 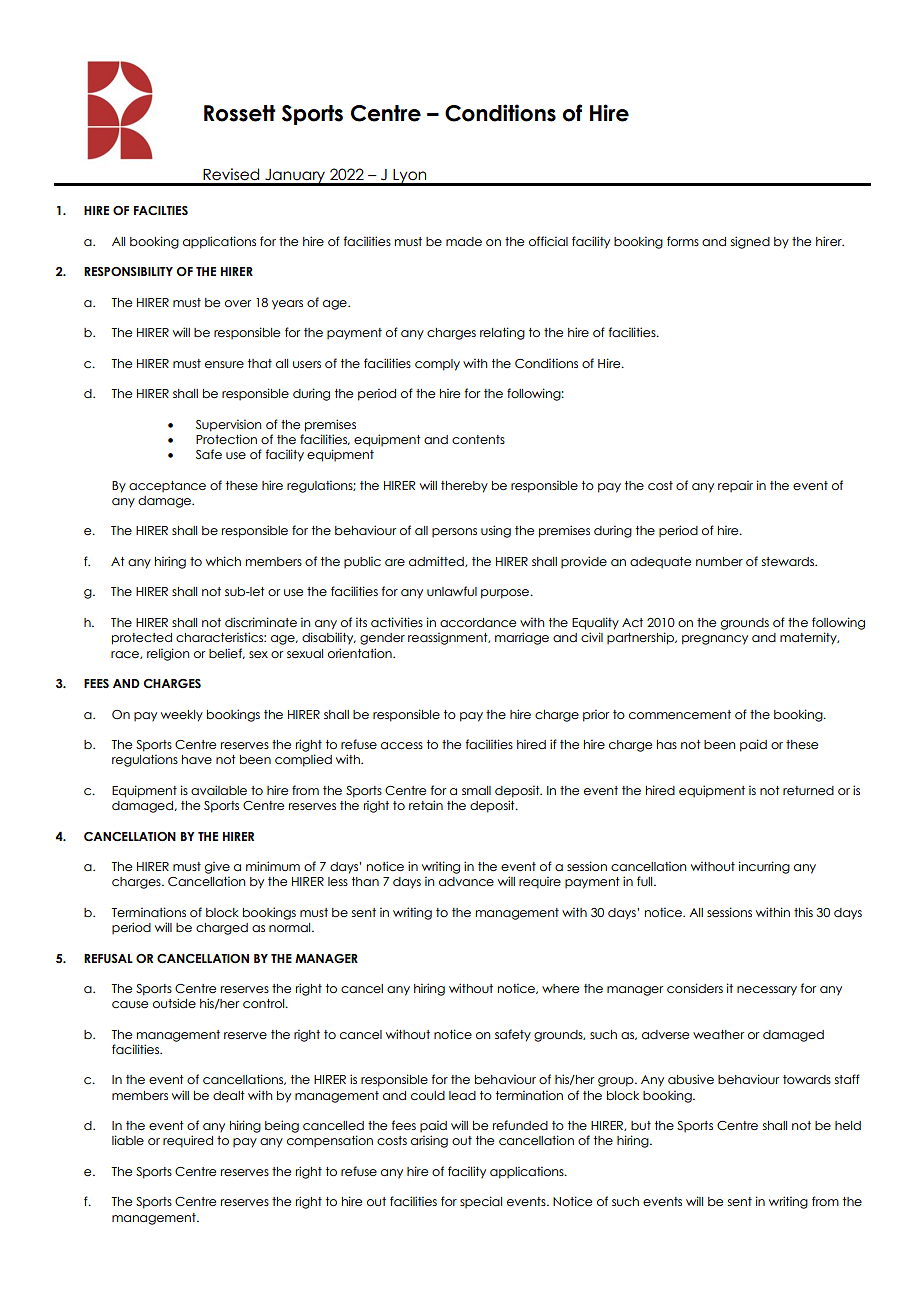 I want to click on signed, so click(x=750, y=242).
